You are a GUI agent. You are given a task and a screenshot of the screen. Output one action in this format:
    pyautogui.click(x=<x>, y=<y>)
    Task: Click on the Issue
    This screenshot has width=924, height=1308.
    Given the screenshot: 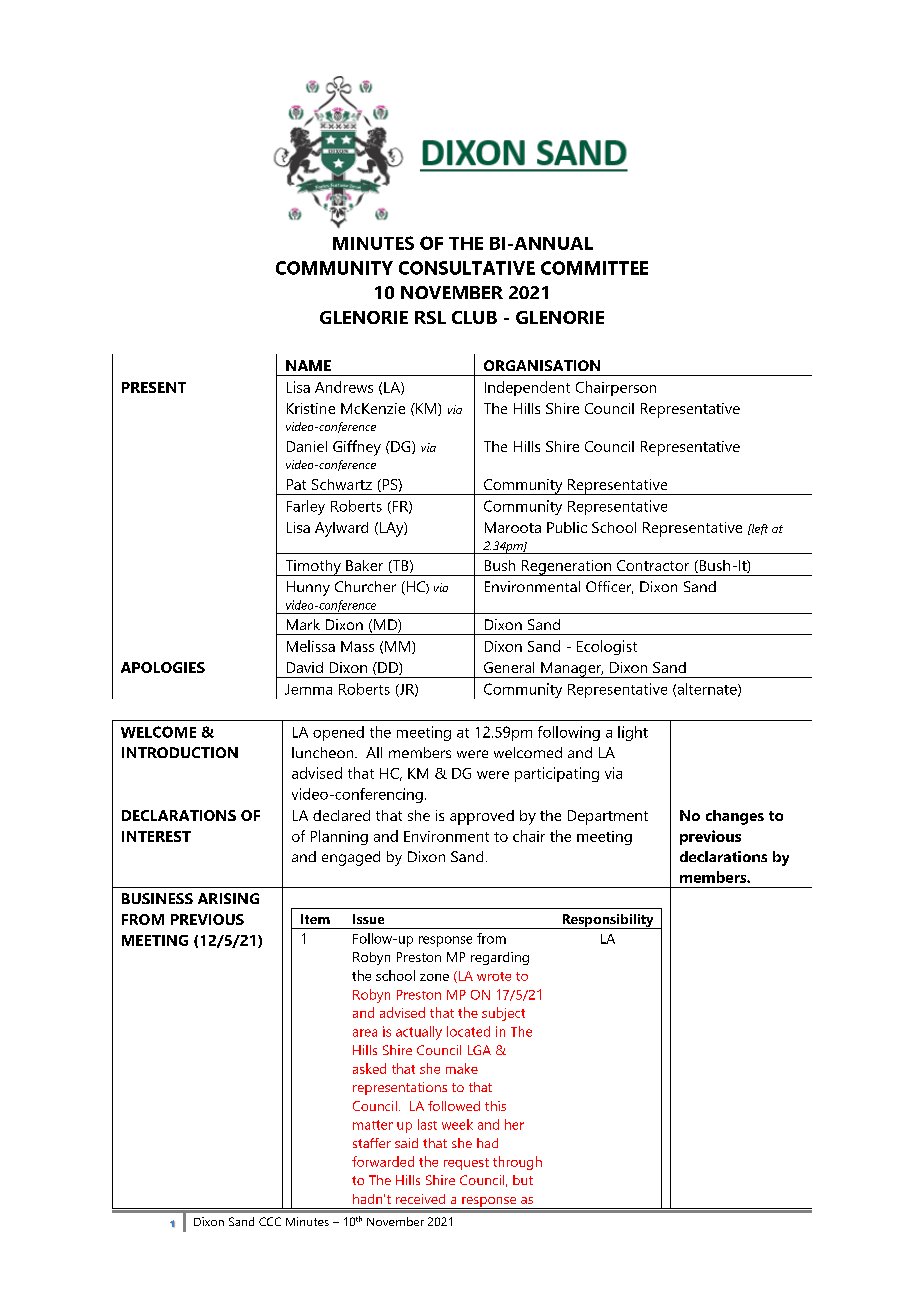 What is the action you would take?
    pyautogui.click(x=368, y=919)
